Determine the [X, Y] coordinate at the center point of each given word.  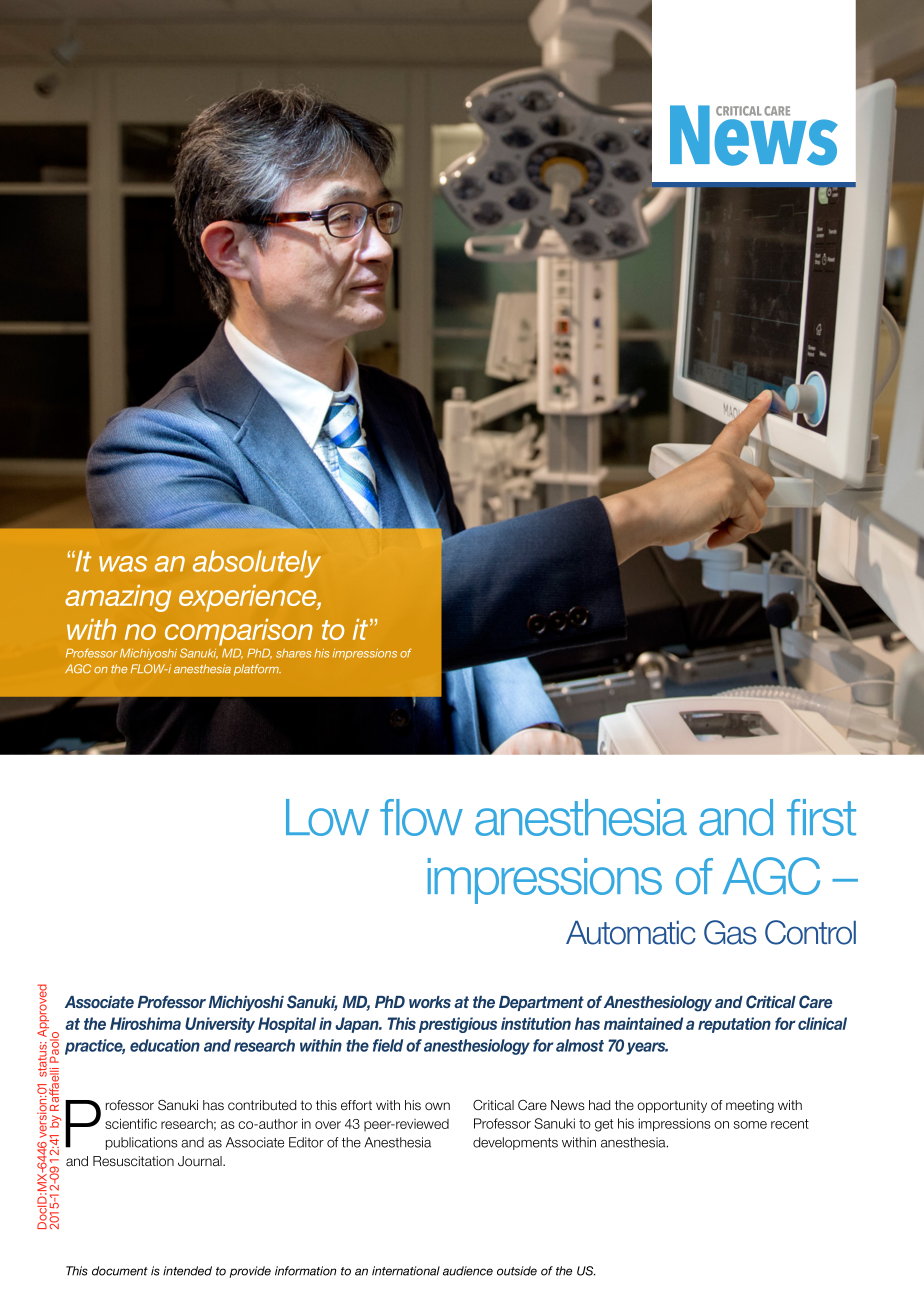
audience [468, 1271]
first [821, 817]
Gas [730, 932]
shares [294, 653]
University [220, 1025]
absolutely [257, 564]
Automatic [631, 932]
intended [187, 1271]
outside [517, 1271]
